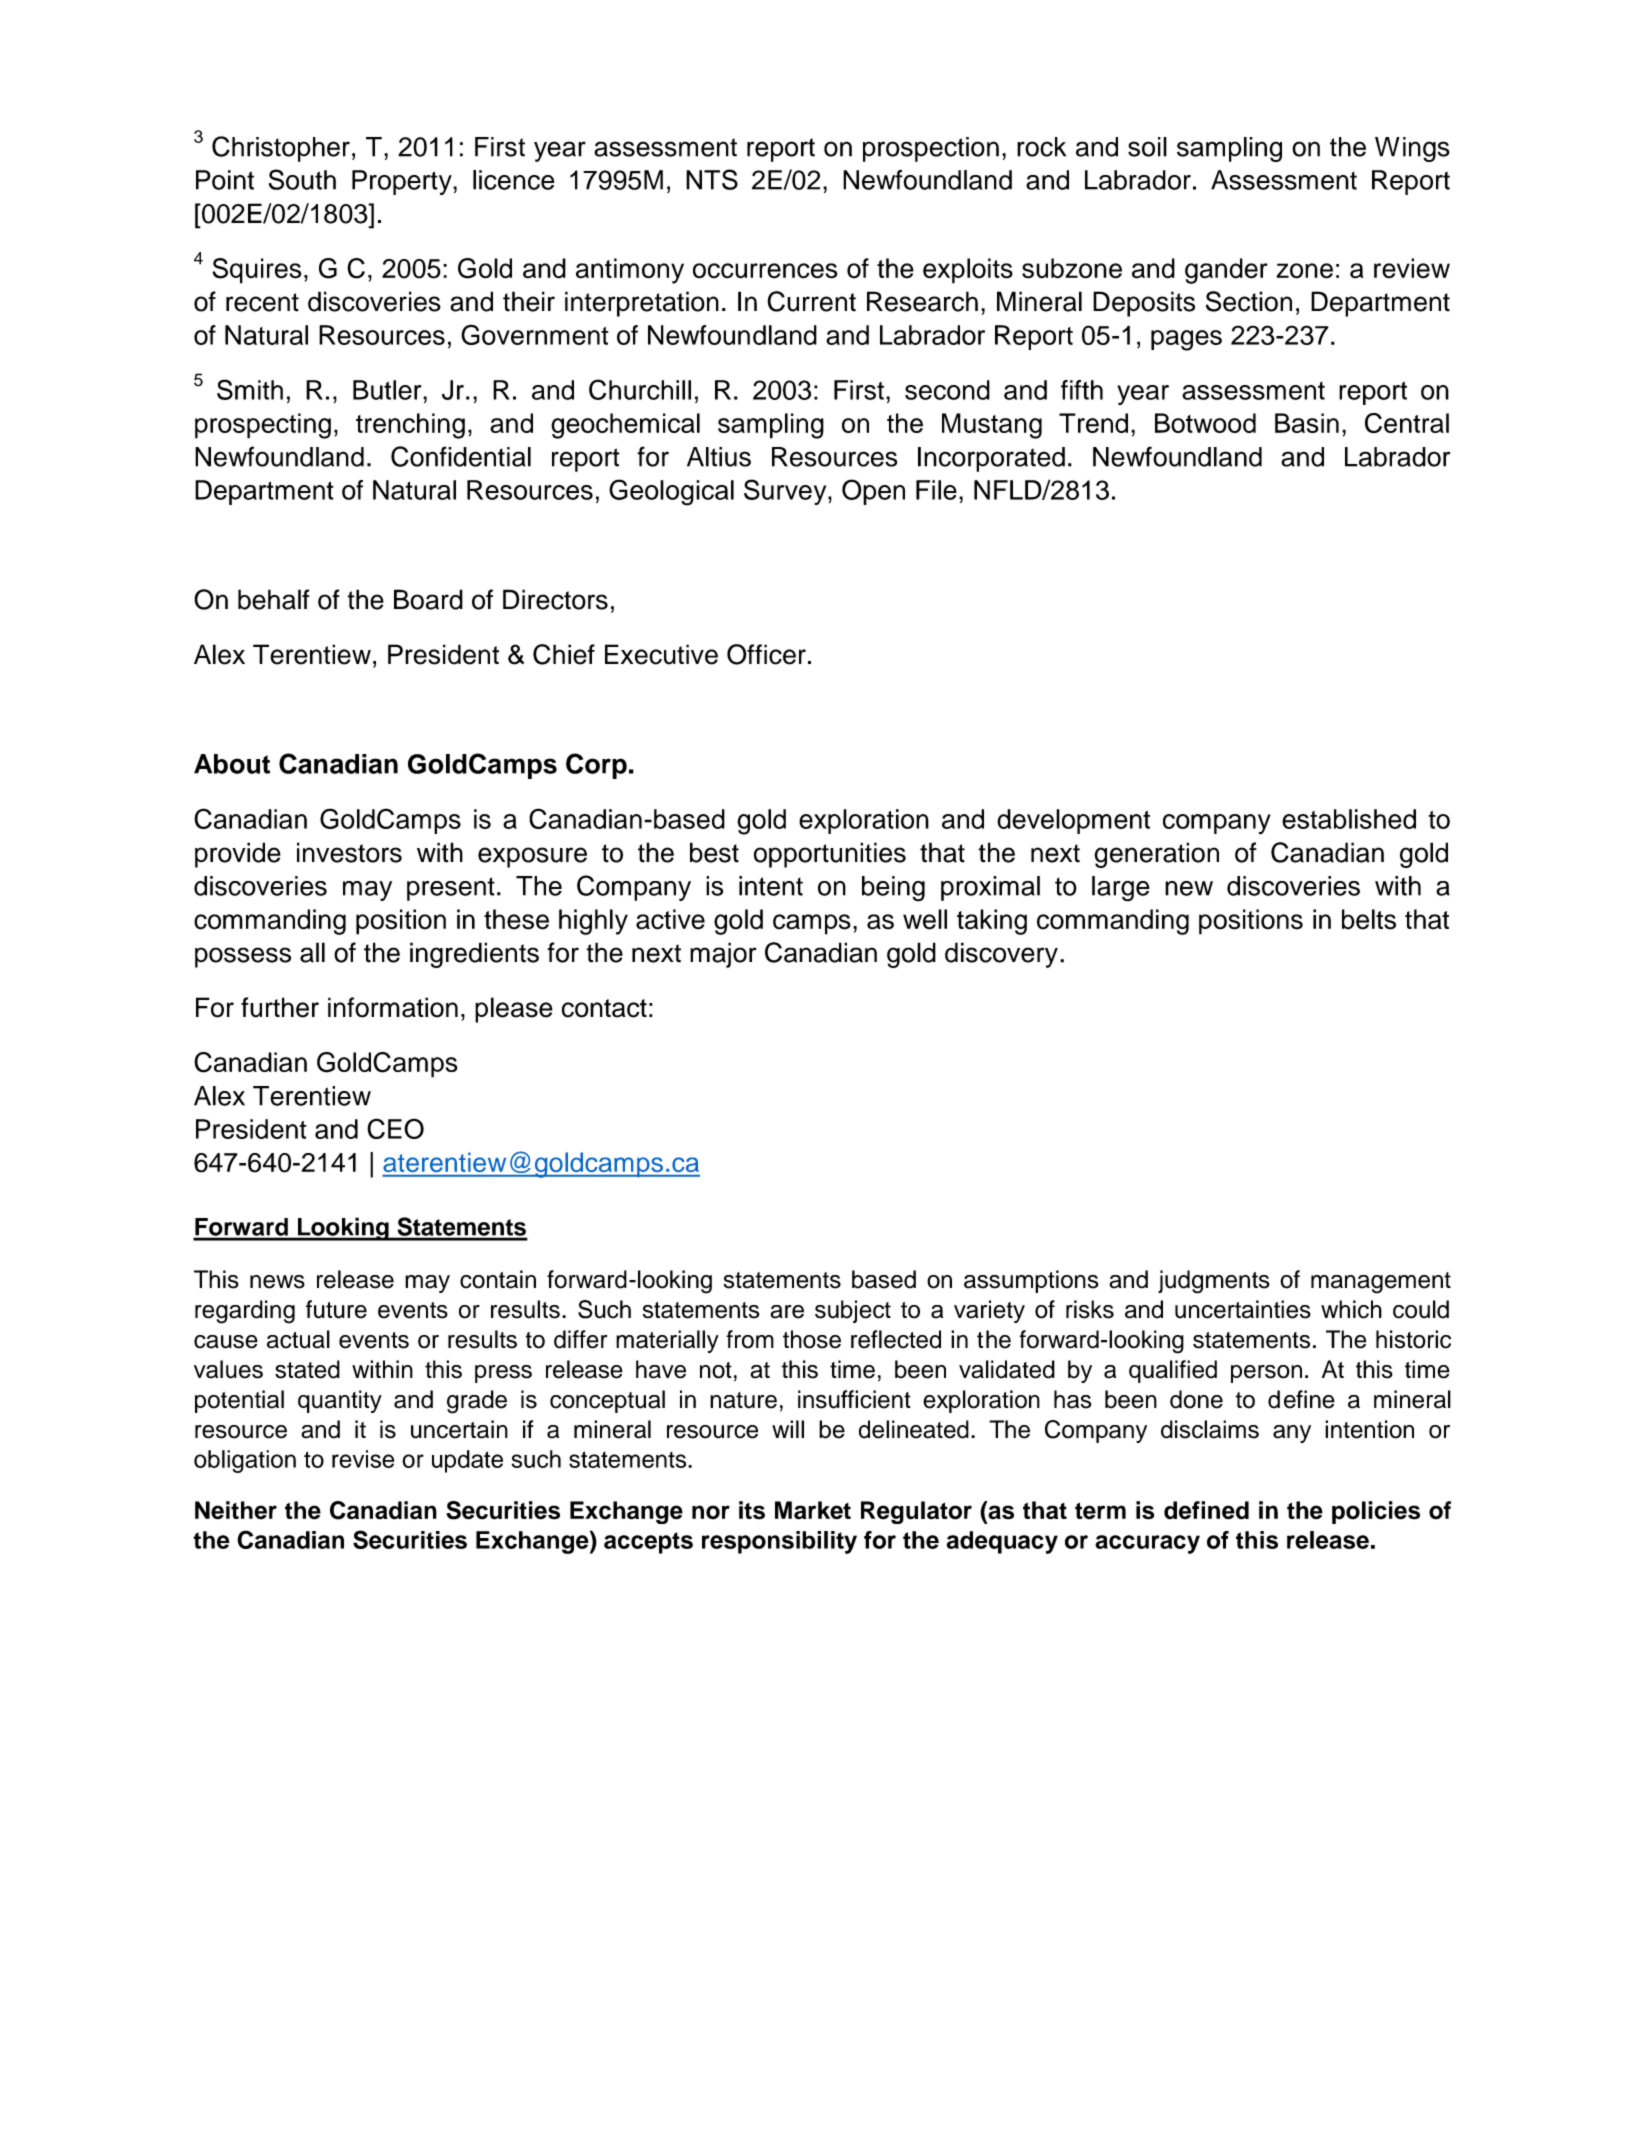 The width and height of the screenshot is (1645, 2129). Describe the element at coordinates (1147, 147) in the screenshot. I see `soil` at that location.
